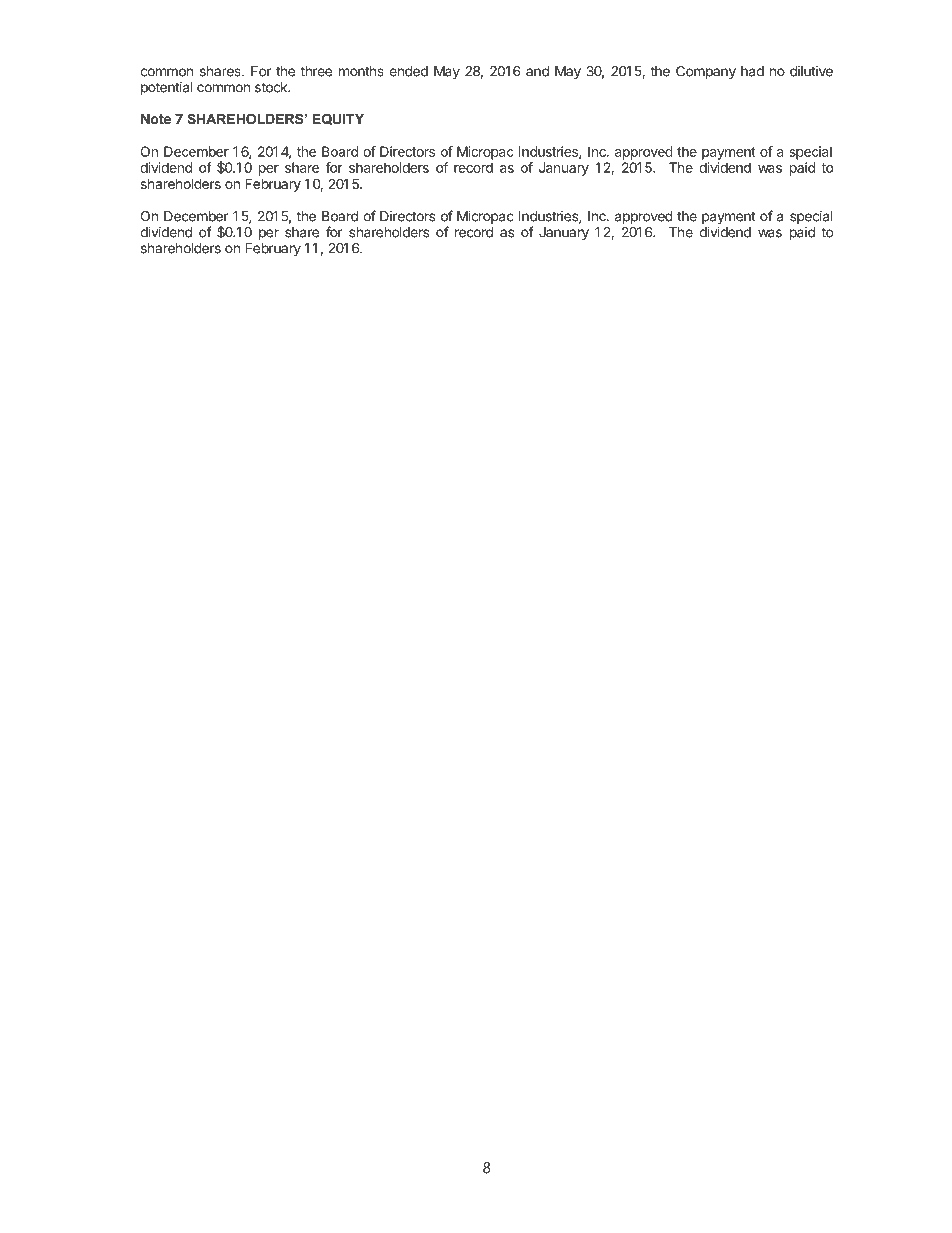 This screenshot has height=1233, width=952. I want to click on and, so click(537, 71).
